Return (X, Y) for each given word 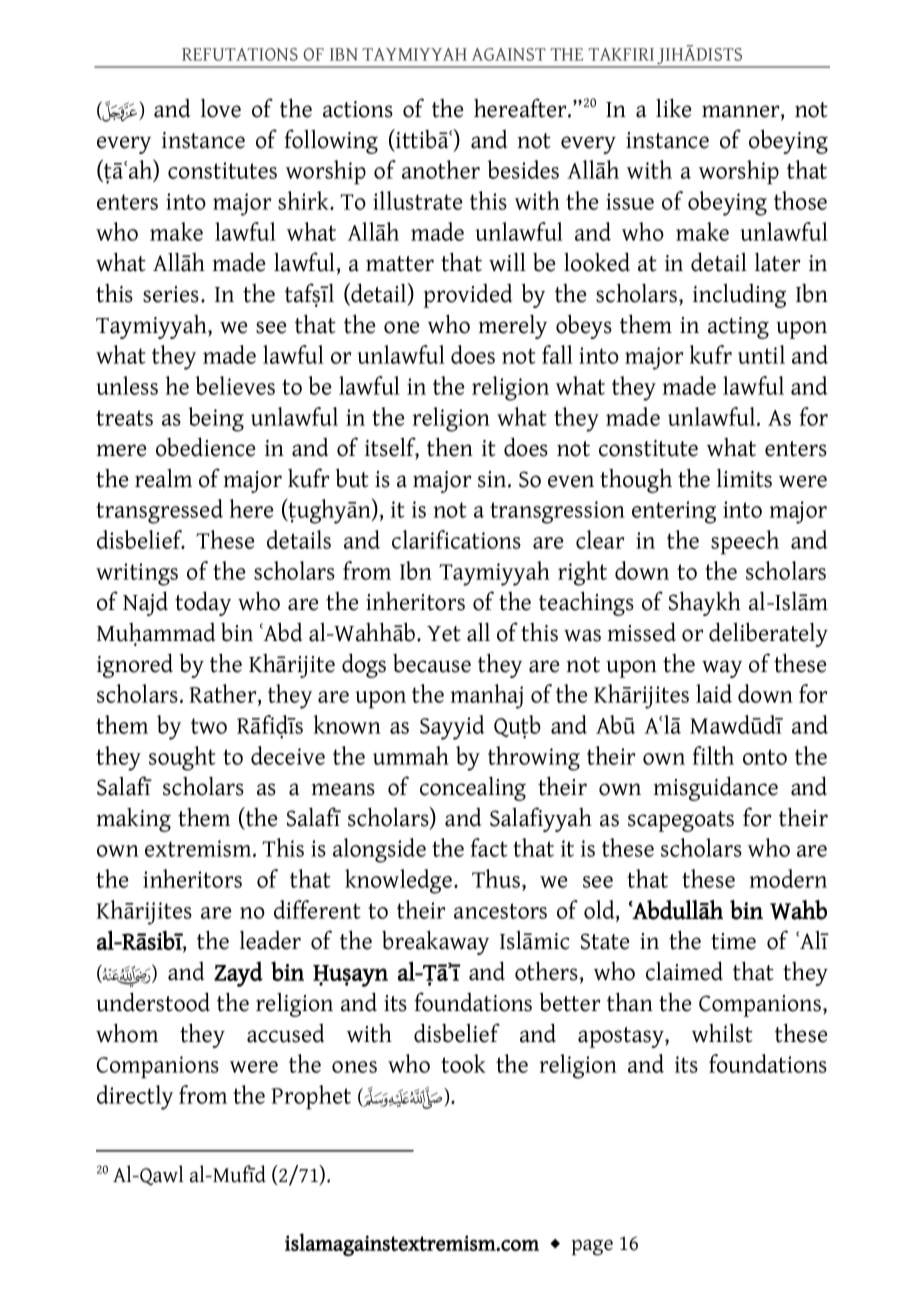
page (592, 1247)
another (441, 169)
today (203, 603)
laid (714, 693)
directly (135, 1097)
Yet (444, 634)
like (674, 108)
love (221, 108)
